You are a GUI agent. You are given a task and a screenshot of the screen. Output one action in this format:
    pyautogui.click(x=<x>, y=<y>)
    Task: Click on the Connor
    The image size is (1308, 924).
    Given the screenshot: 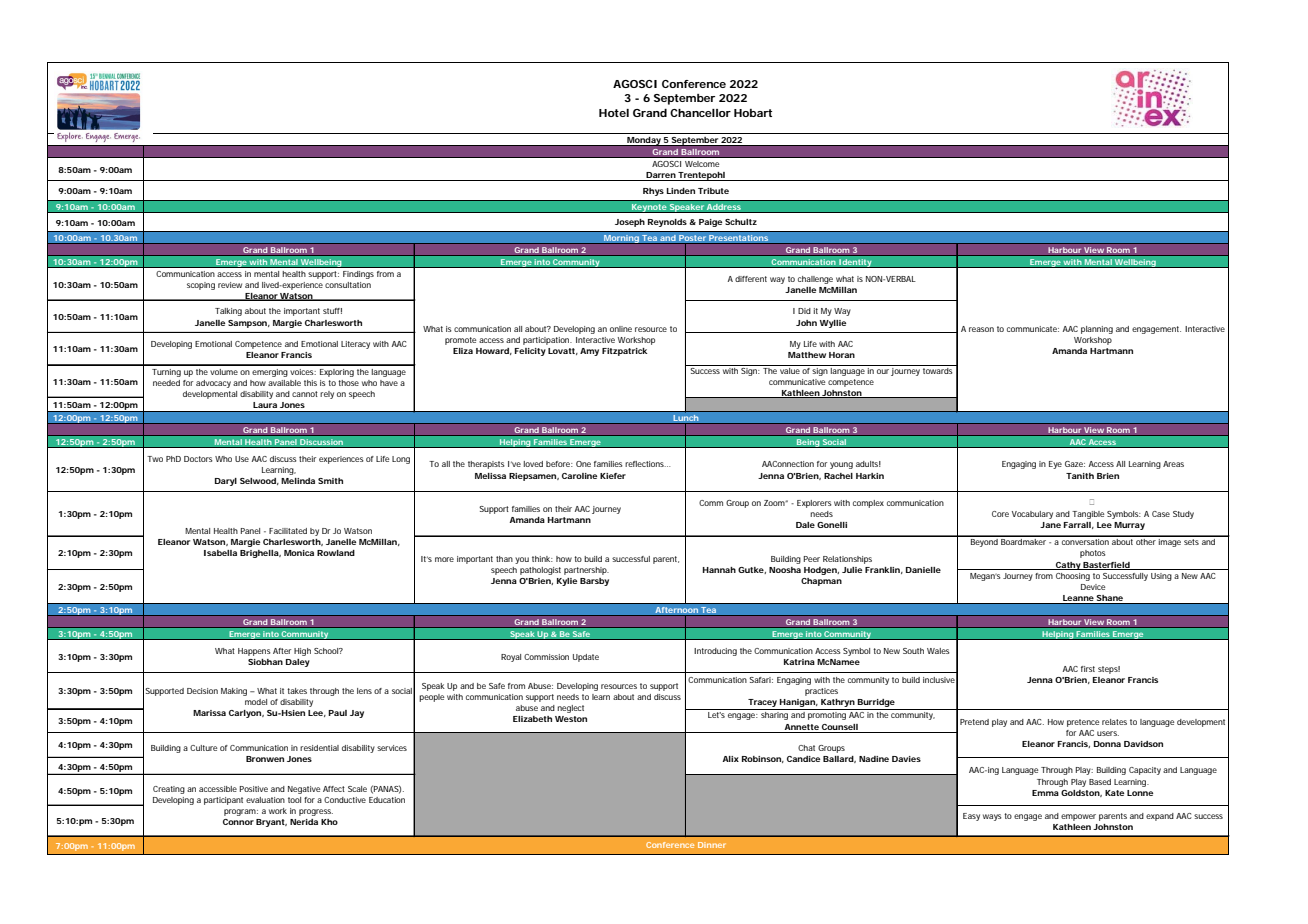 What is the action you would take?
    pyautogui.click(x=238, y=822)
